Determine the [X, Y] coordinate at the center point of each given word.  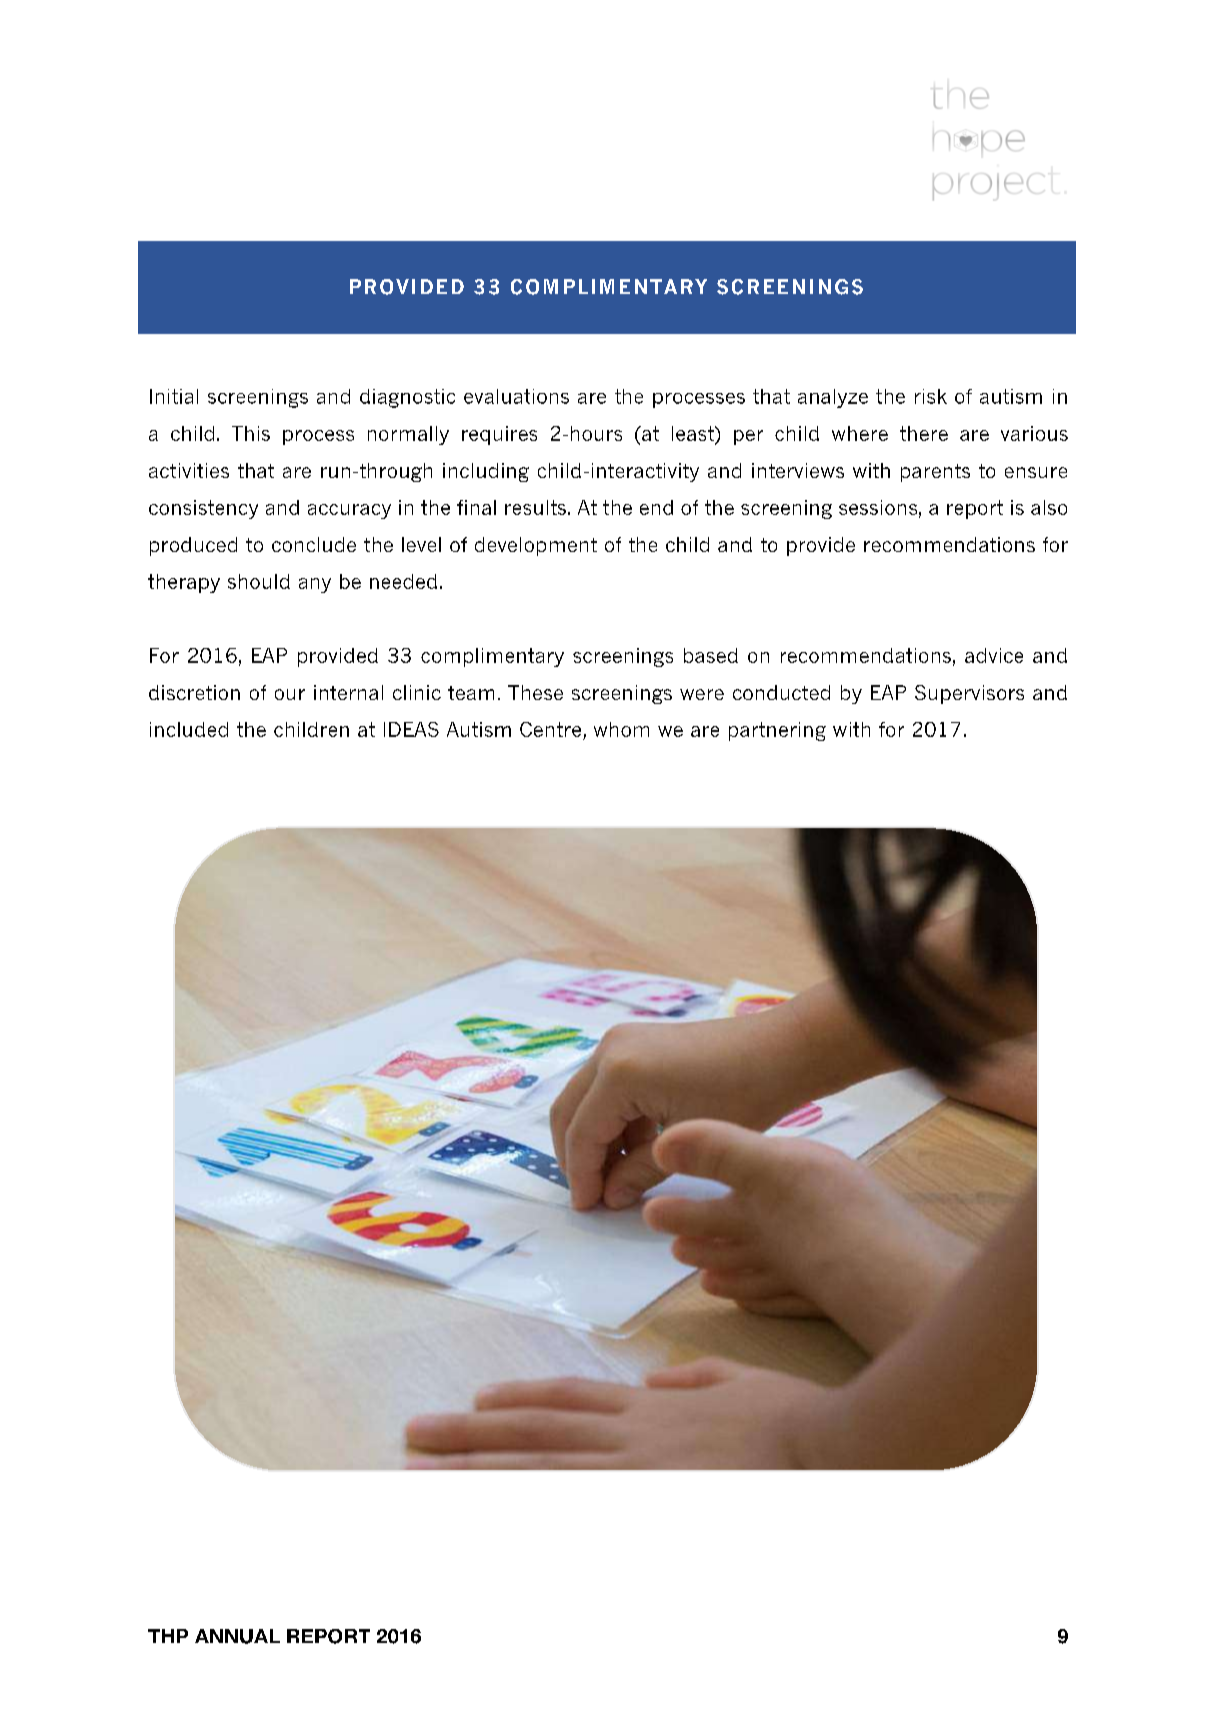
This [251, 433]
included [189, 729]
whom [621, 729]
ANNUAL [237, 1636]
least [694, 433]
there [924, 433]
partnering [777, 731]
